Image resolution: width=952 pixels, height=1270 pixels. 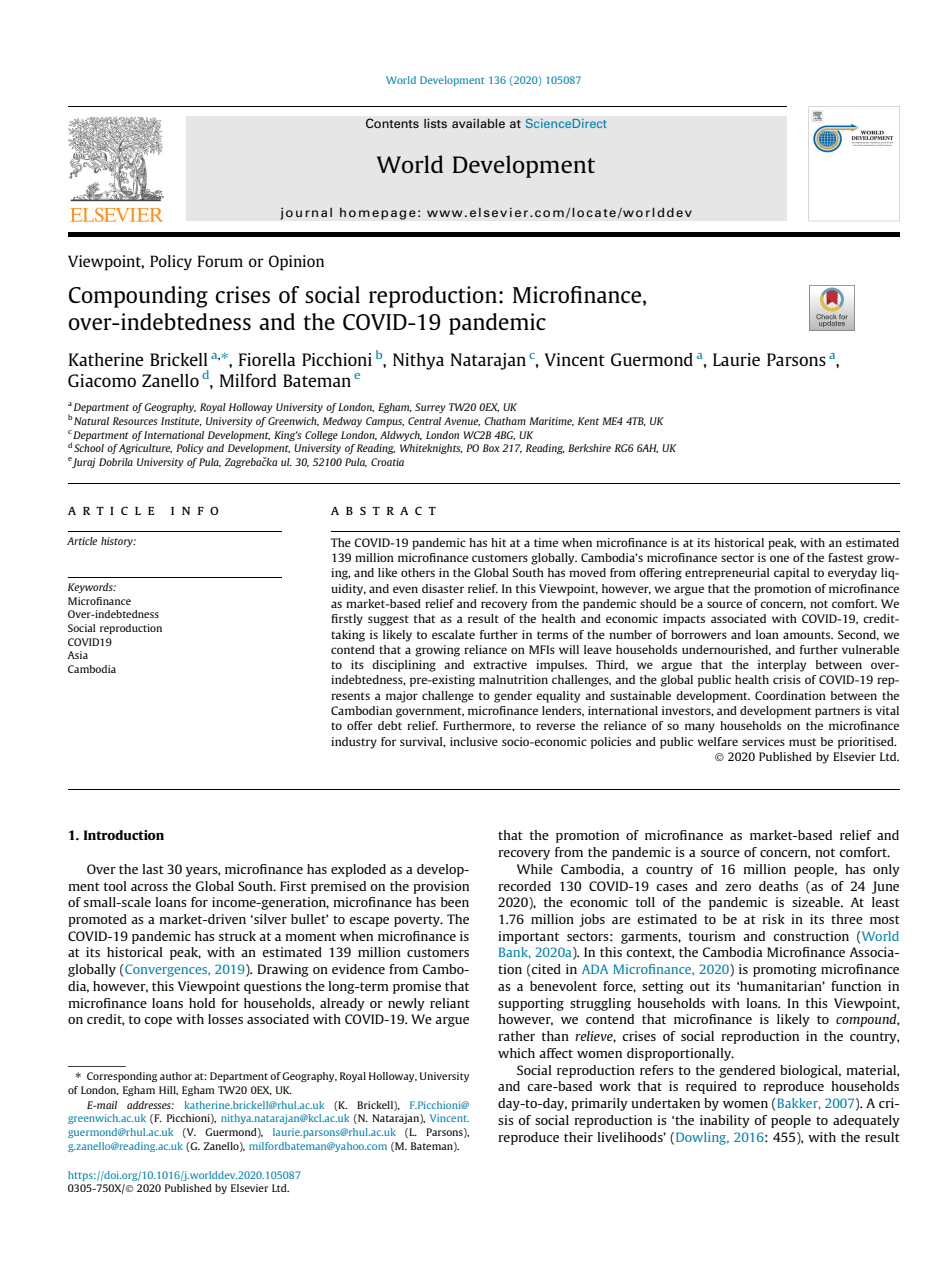 I want to click on journal, so click(x=306, y=213).
